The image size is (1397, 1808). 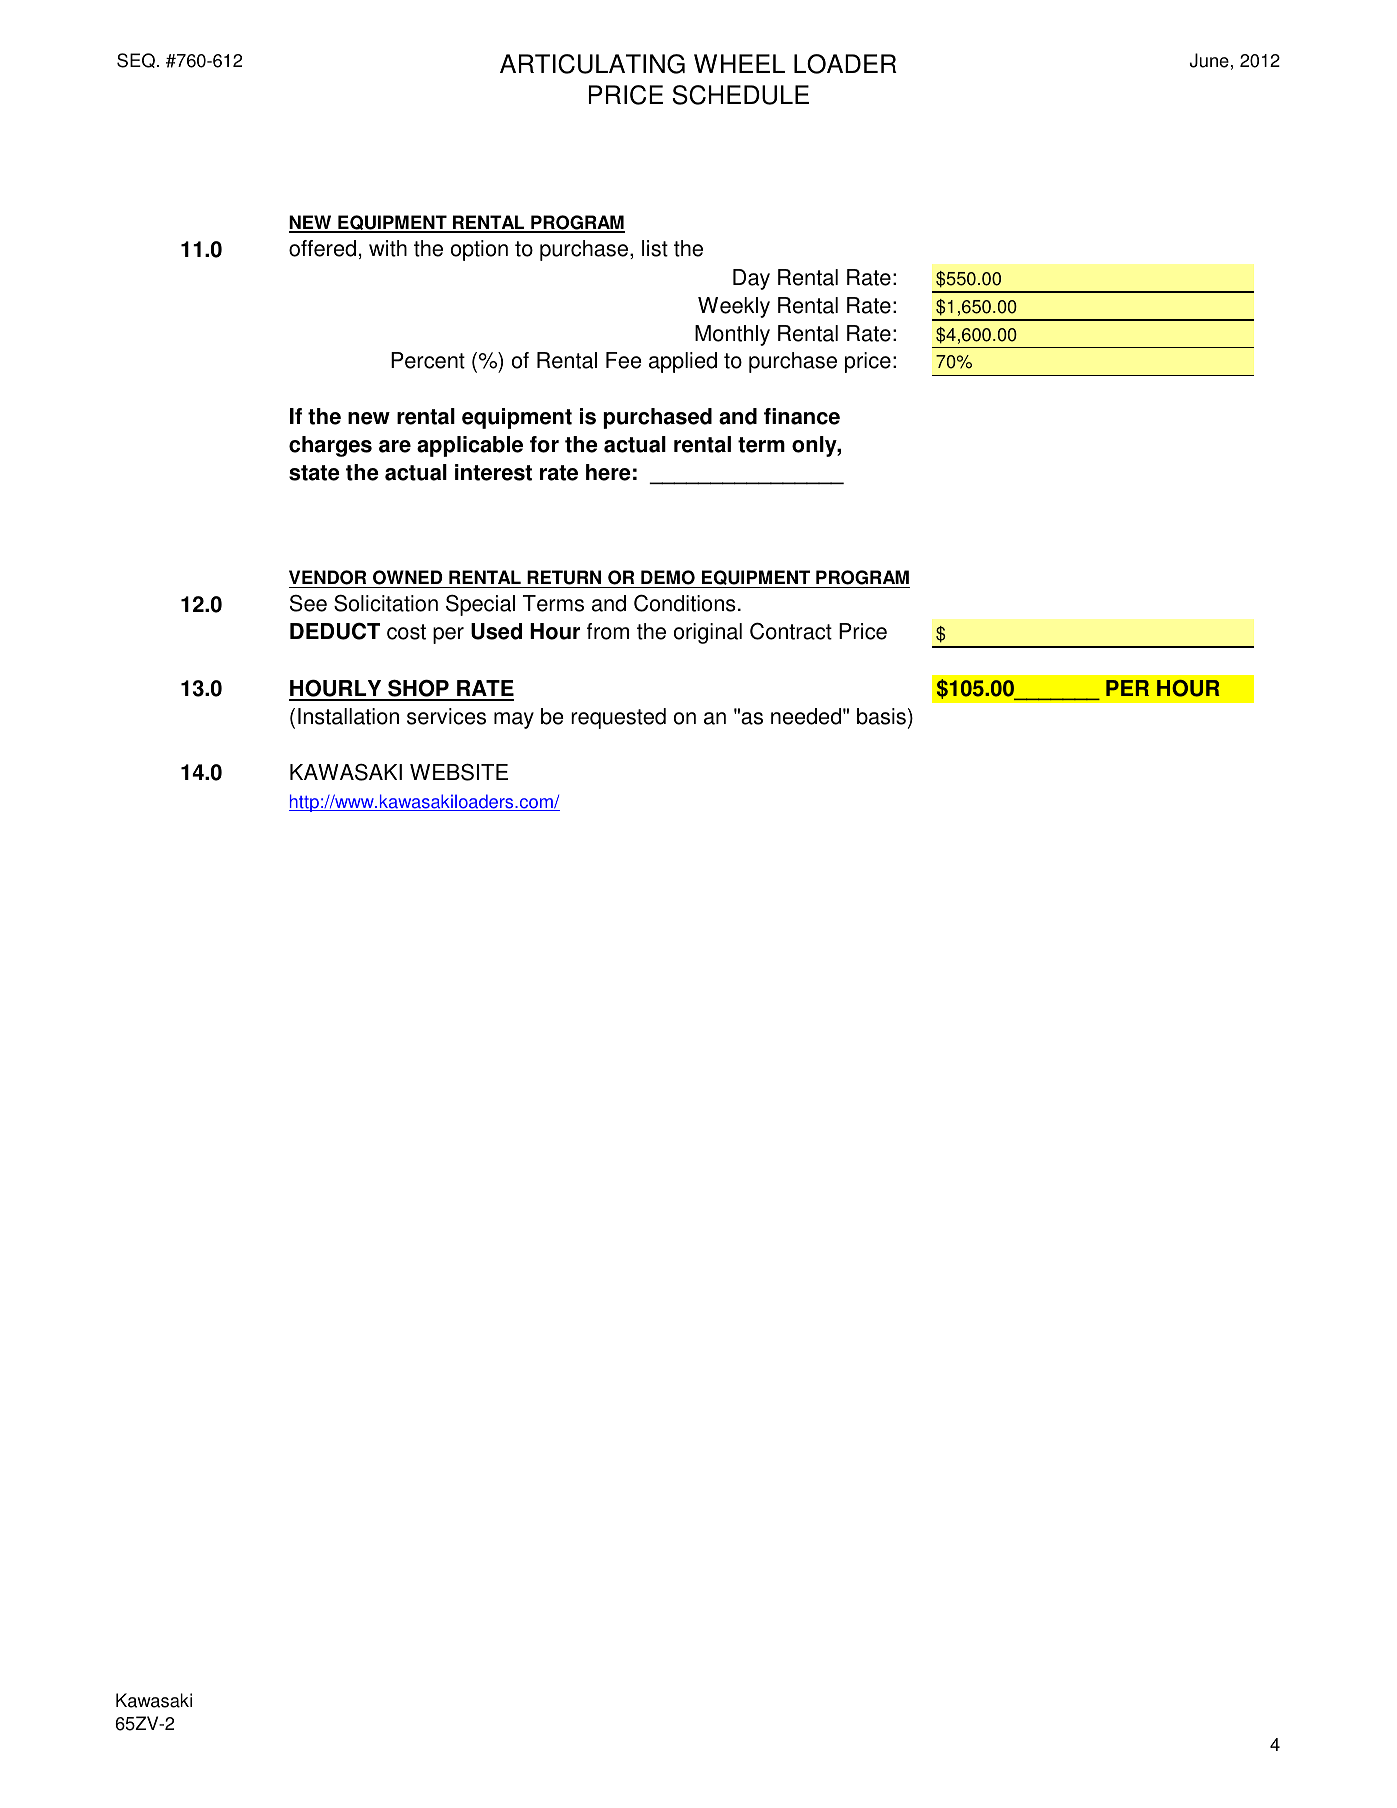 What do you see at coordinates (348, 716) in the screenshot?
I see `Installation` at bounding box center [348, 716].
